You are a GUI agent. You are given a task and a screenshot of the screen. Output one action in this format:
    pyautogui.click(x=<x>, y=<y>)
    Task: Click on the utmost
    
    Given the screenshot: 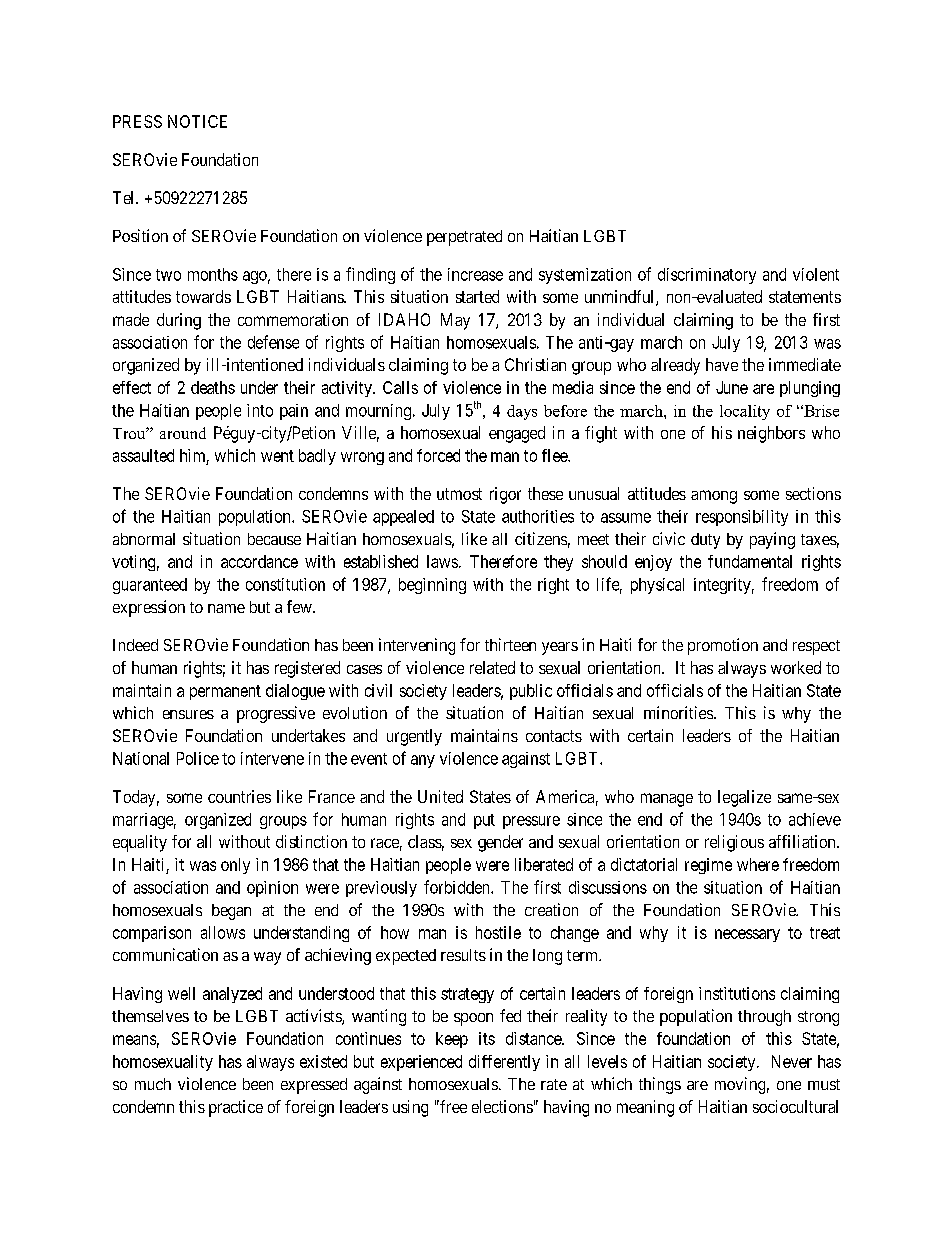 What is the action you would take?
    pyautogui.click(x=459, y=494)
